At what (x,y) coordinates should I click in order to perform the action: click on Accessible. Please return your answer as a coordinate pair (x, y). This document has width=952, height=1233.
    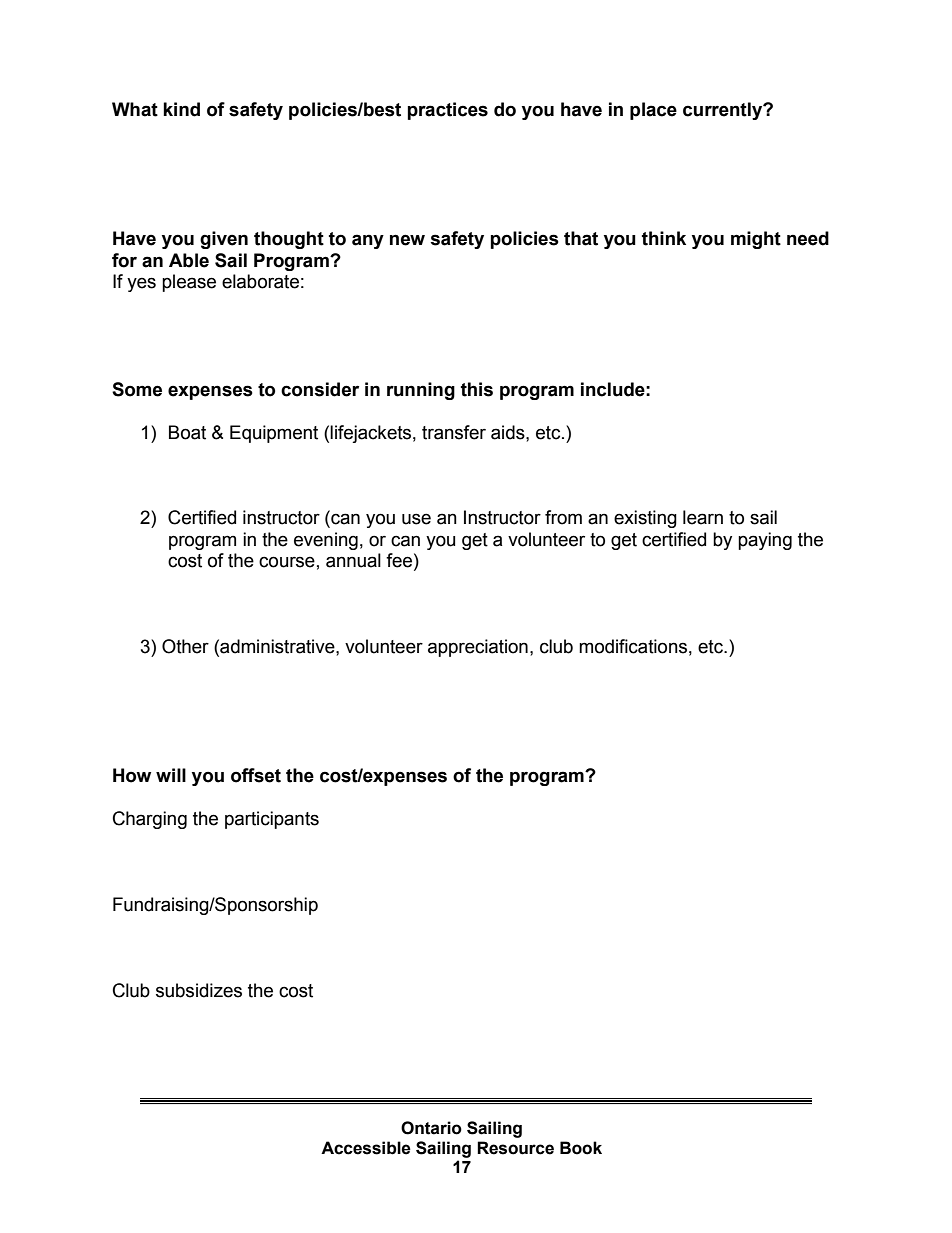
    Looking at the image, I should click on (366, 1148).
